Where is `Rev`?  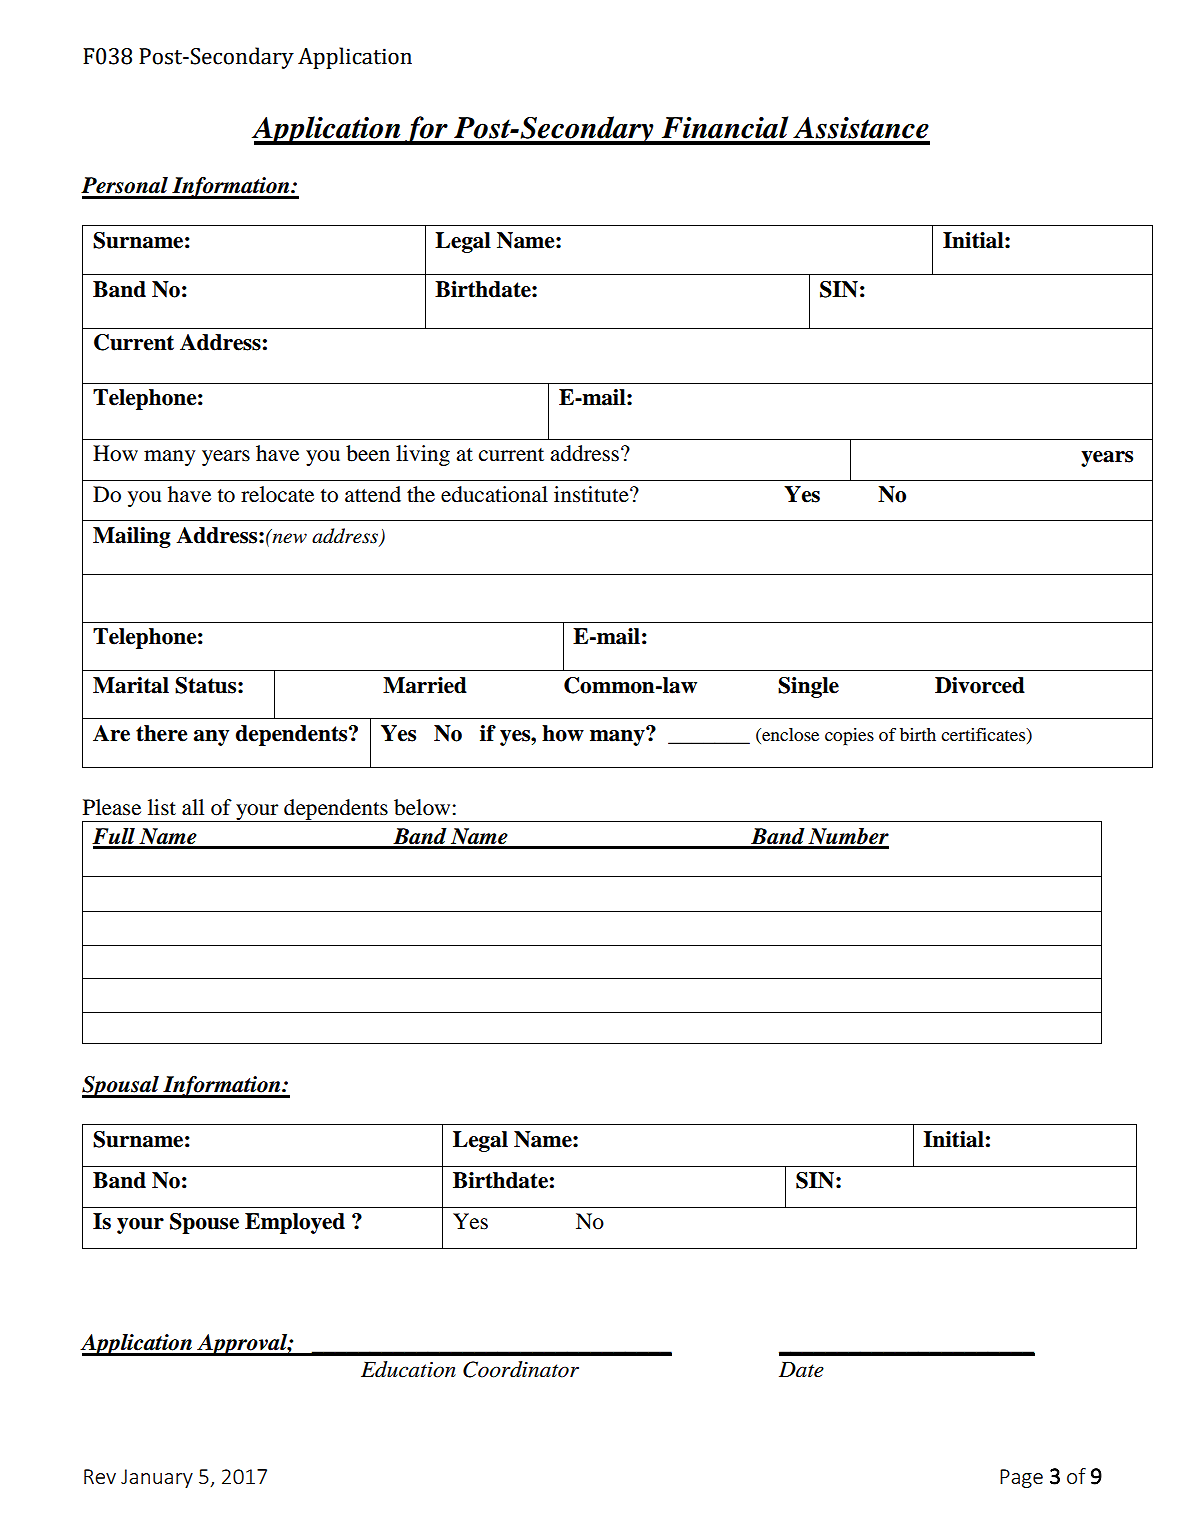
Rev is located at coordinates (100, 1476).
